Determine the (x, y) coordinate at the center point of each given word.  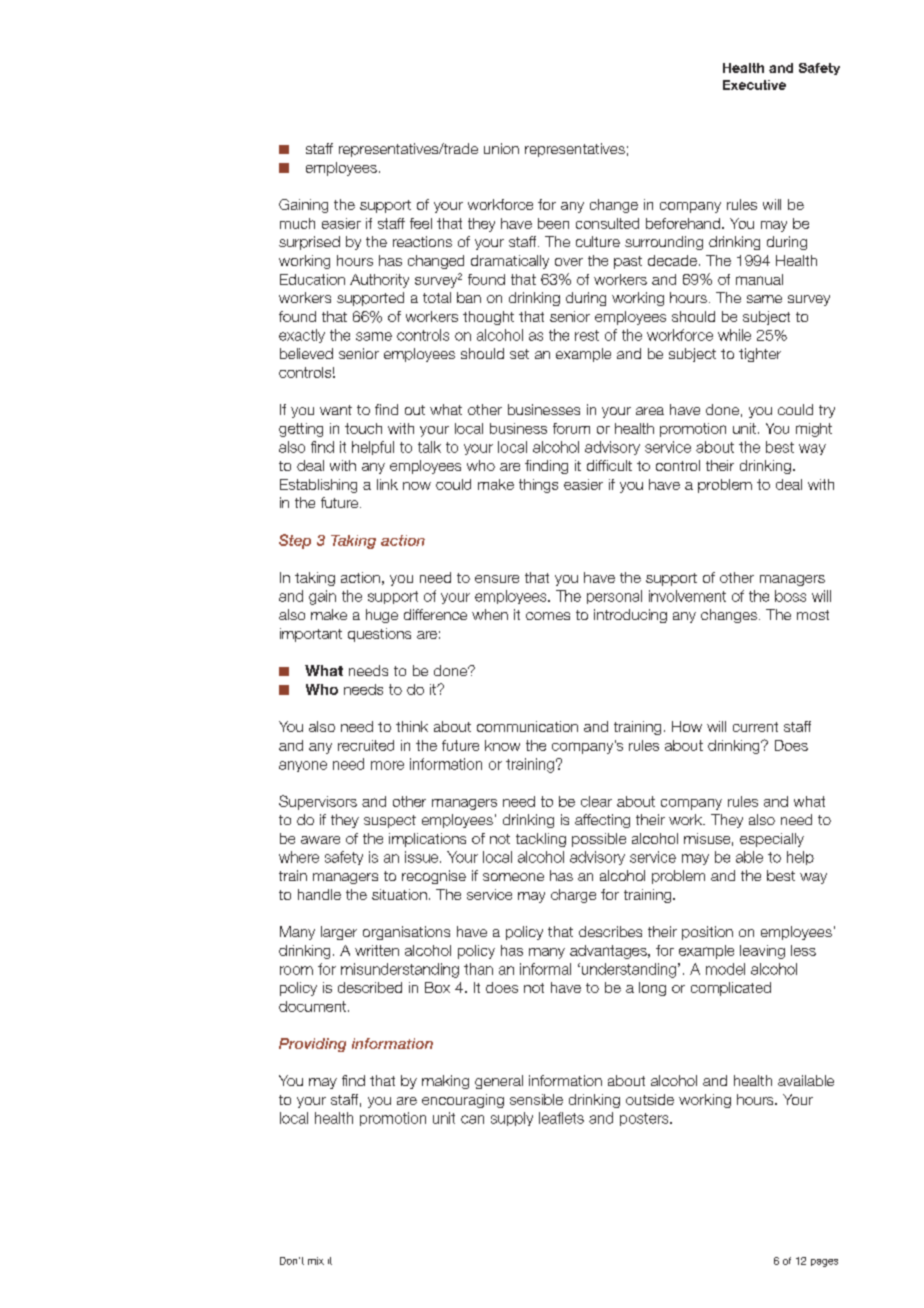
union (501, 148)
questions (379, 635)
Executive (754, 85)
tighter (760, 355)
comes (548, 616)
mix (316, 1261)
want (336, 410)
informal (545, 969)
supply (512, 1119)
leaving (762, 952)
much (297, 223)
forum (571, 428)
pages (824, 1263)
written (377, 950)
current (755, 727)
